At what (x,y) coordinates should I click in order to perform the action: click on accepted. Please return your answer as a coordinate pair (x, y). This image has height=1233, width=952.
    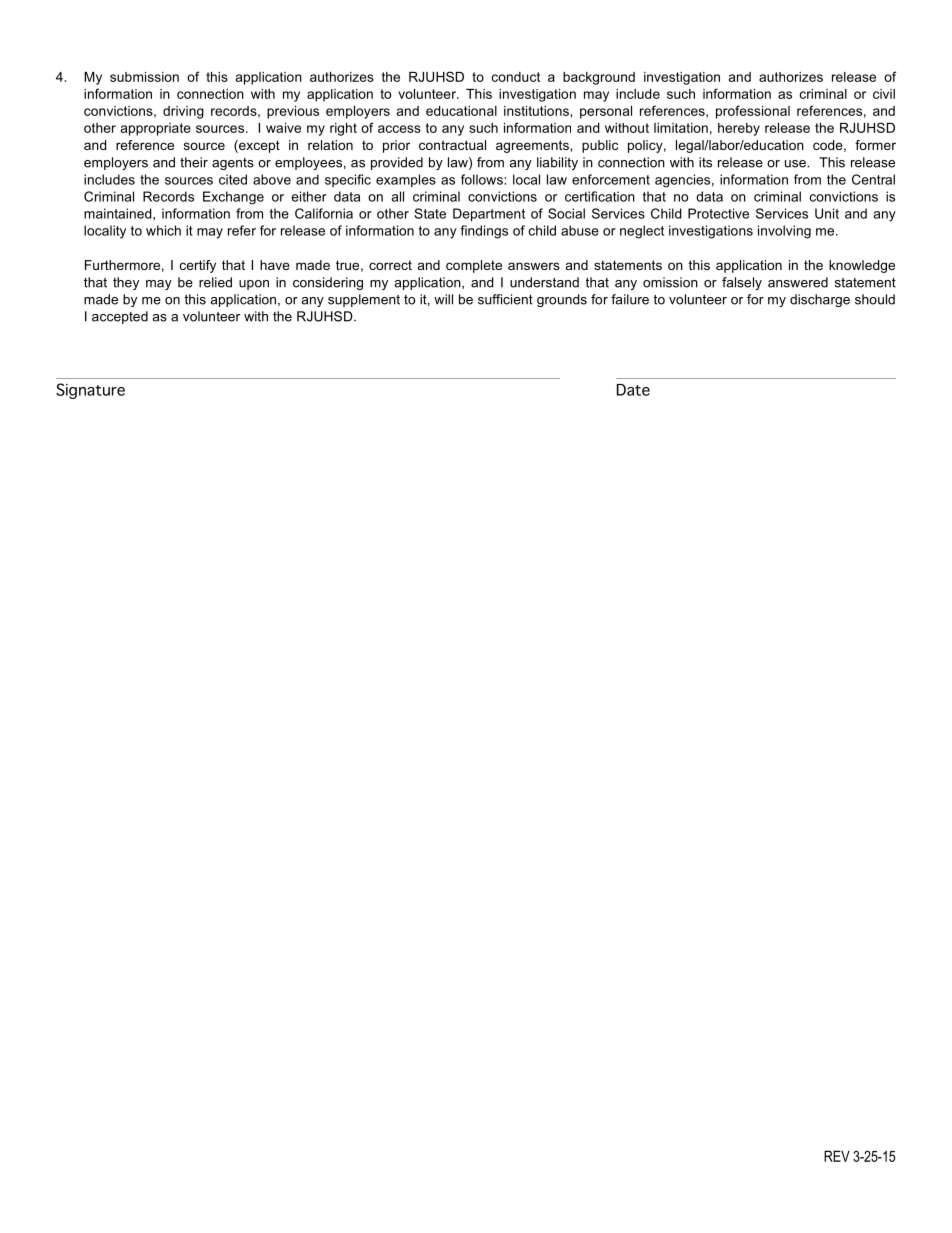
    Looking at the image, I should click on (120, 317).
